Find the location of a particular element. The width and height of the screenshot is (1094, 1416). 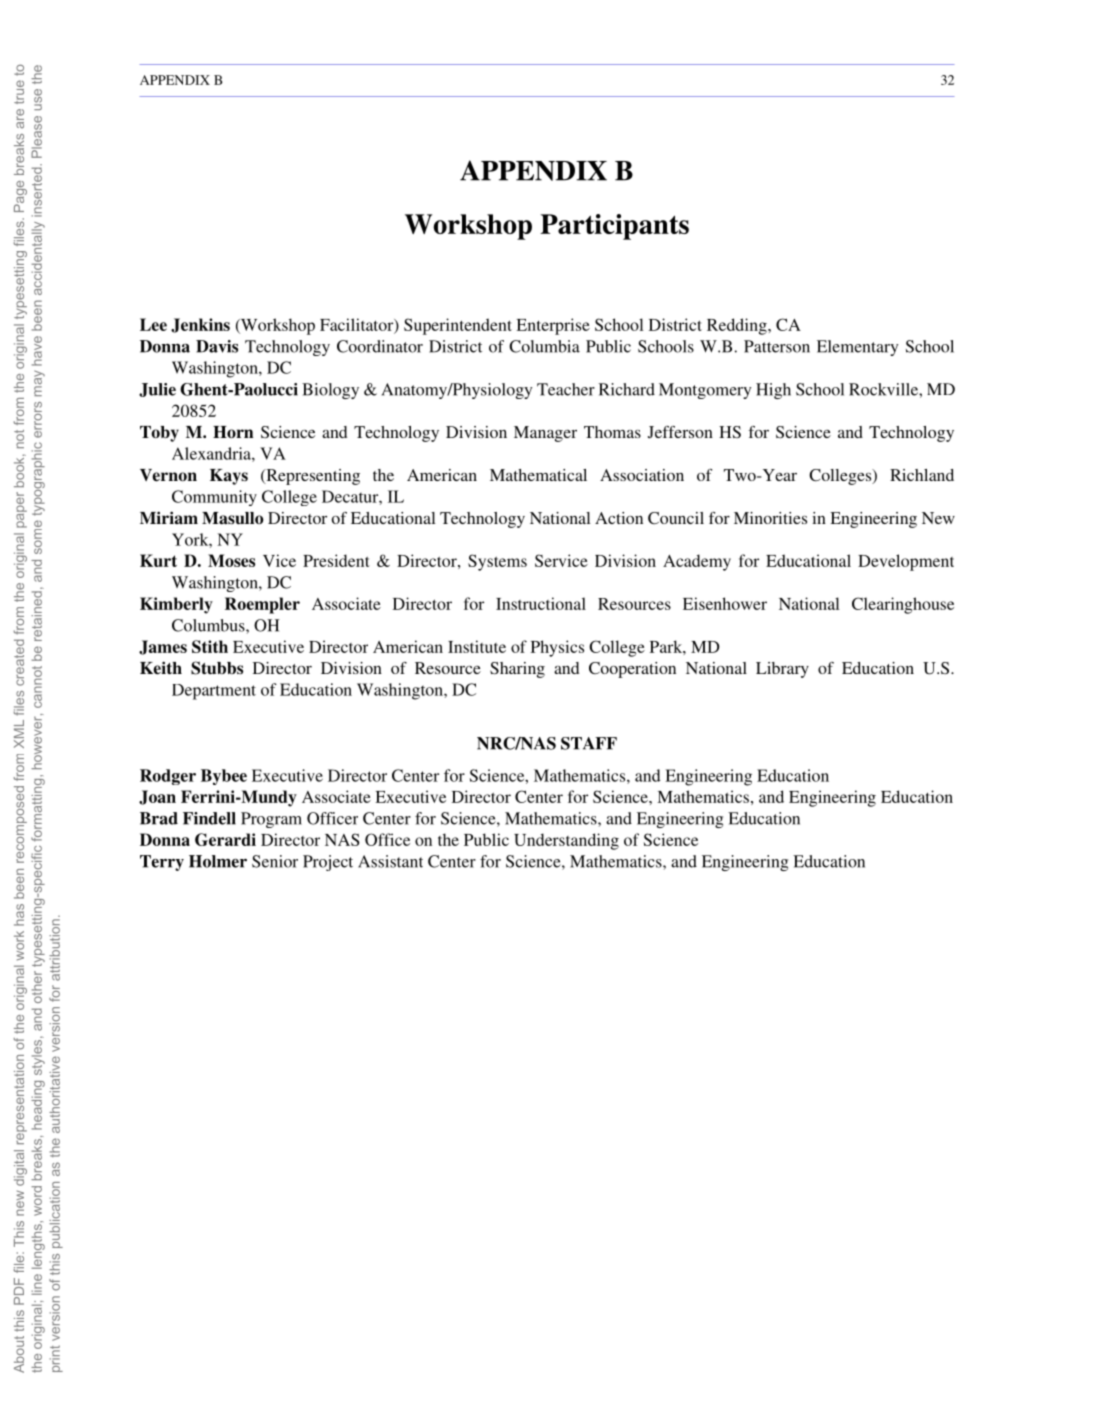

Redding is located at coordinates (738, 326).
